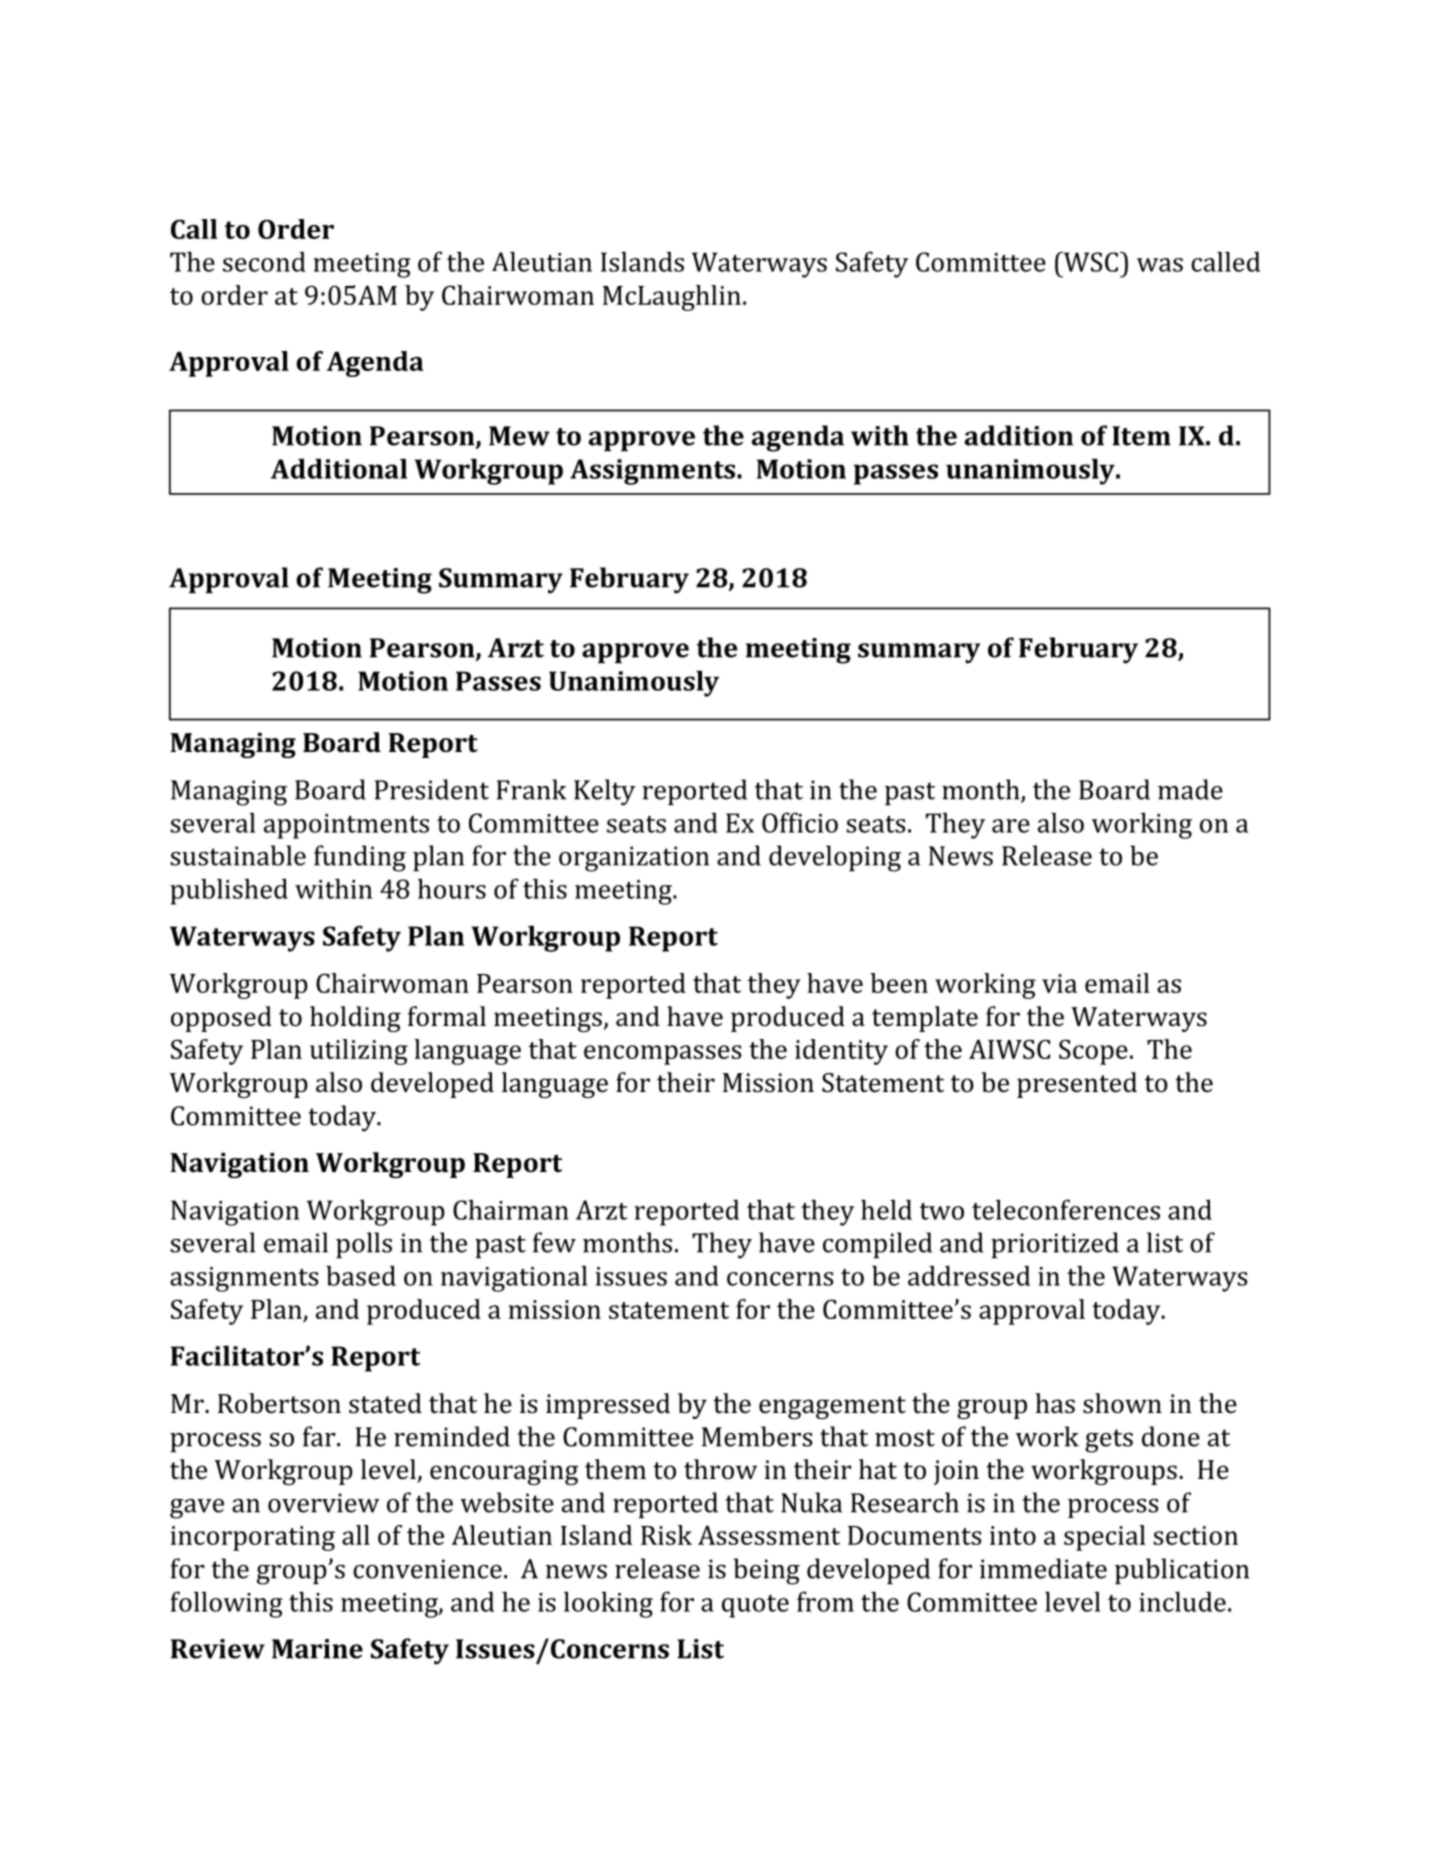 The image size is (1438, 1861). I want to click on made, so click(1190, 789).
